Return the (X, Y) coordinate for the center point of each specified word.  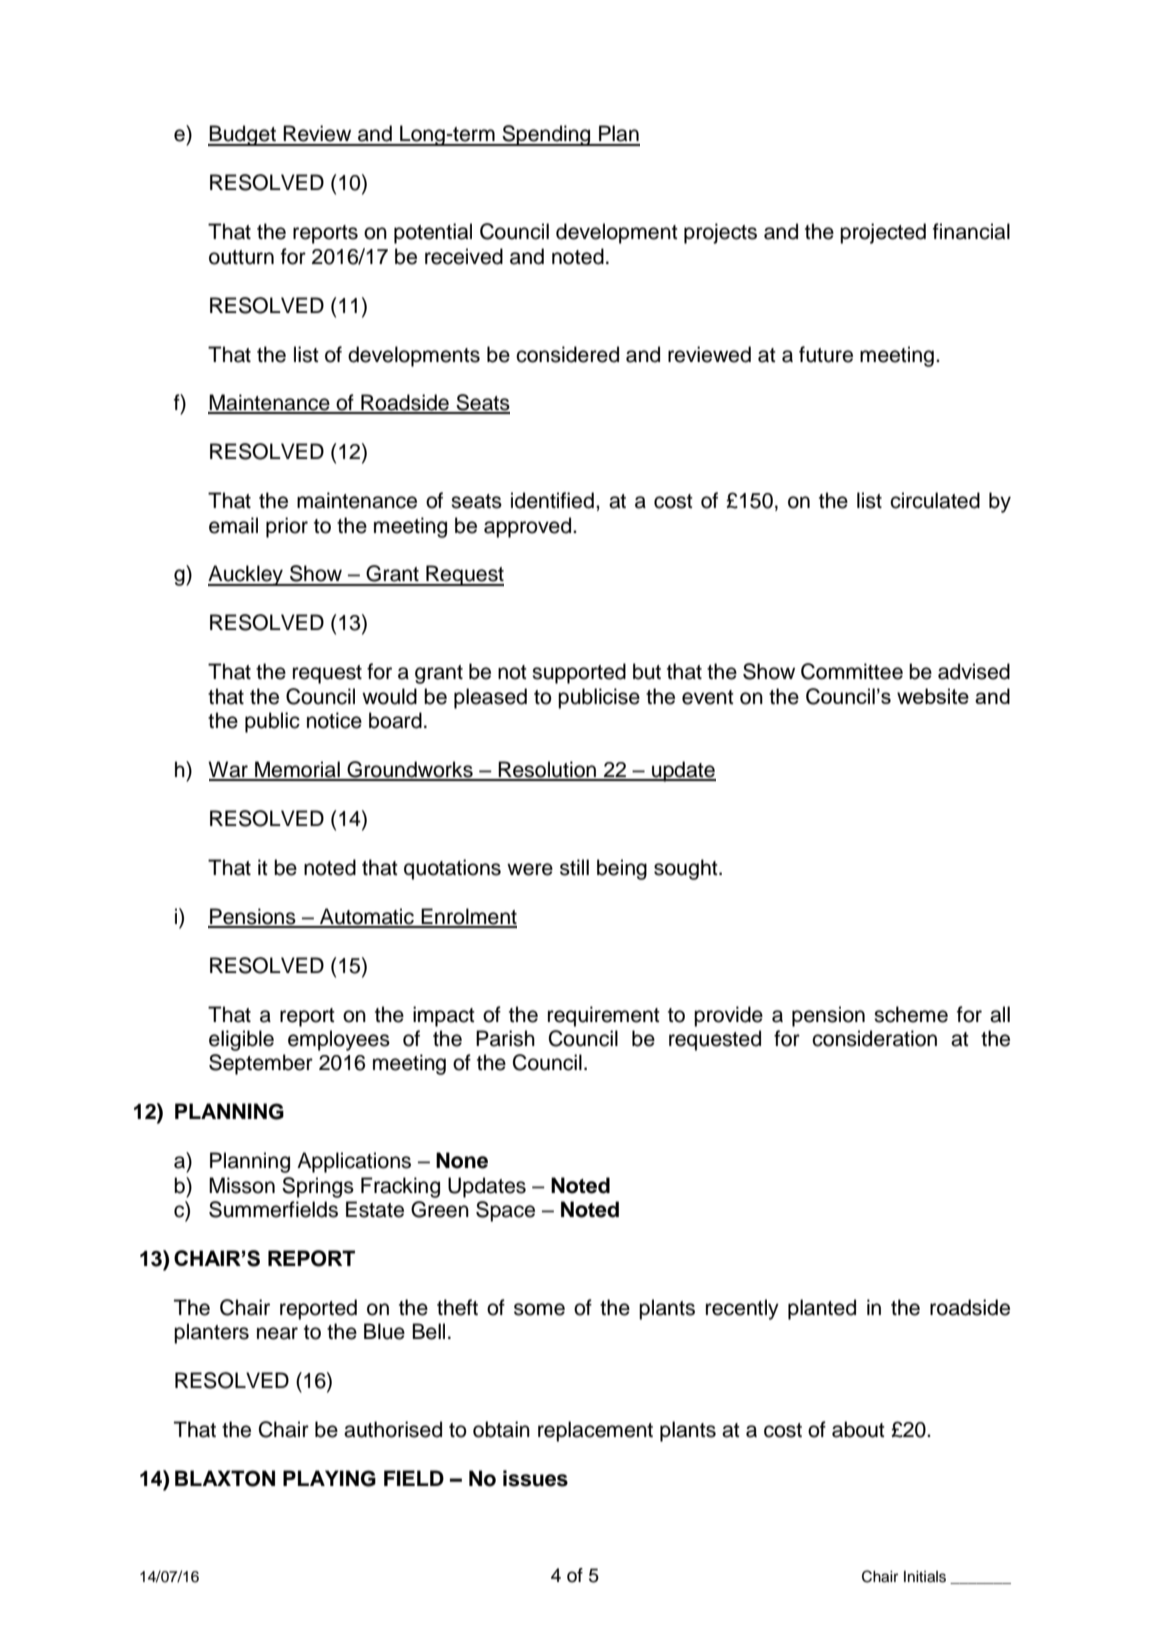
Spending (546, 135)
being (622, 869)
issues (535, 1478)
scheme (911, 1014)
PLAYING (329, 1478)
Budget (243, 135)
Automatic (367, 917)
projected (883, 233)
